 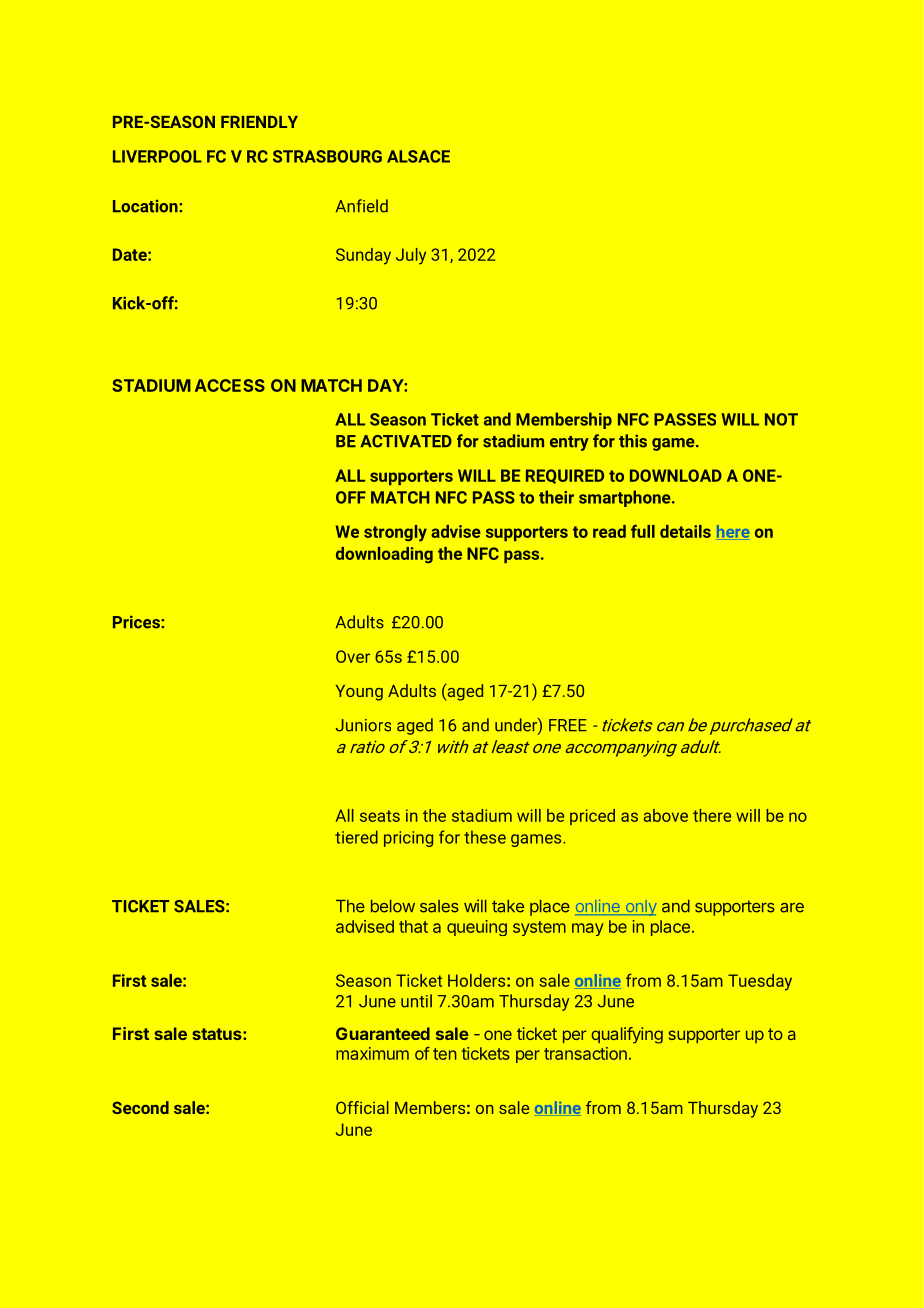 I want to click on qualifying, so click(x=627, y=1035).
